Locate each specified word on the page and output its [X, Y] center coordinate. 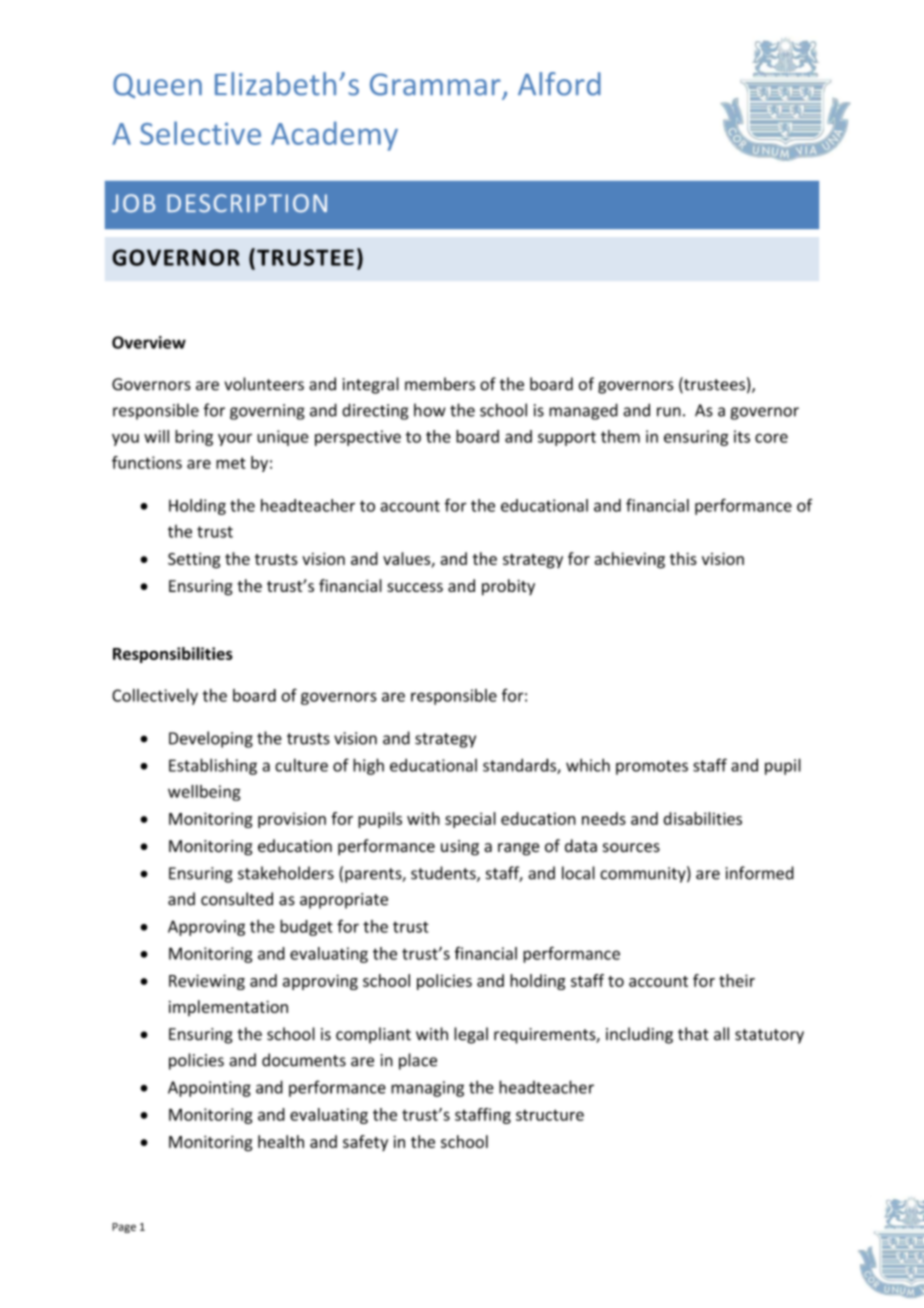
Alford [559, 84]
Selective [200, 133]
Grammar [435, 84]
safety [365, 1143]
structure [550, 1115]
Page [124, 1228]
